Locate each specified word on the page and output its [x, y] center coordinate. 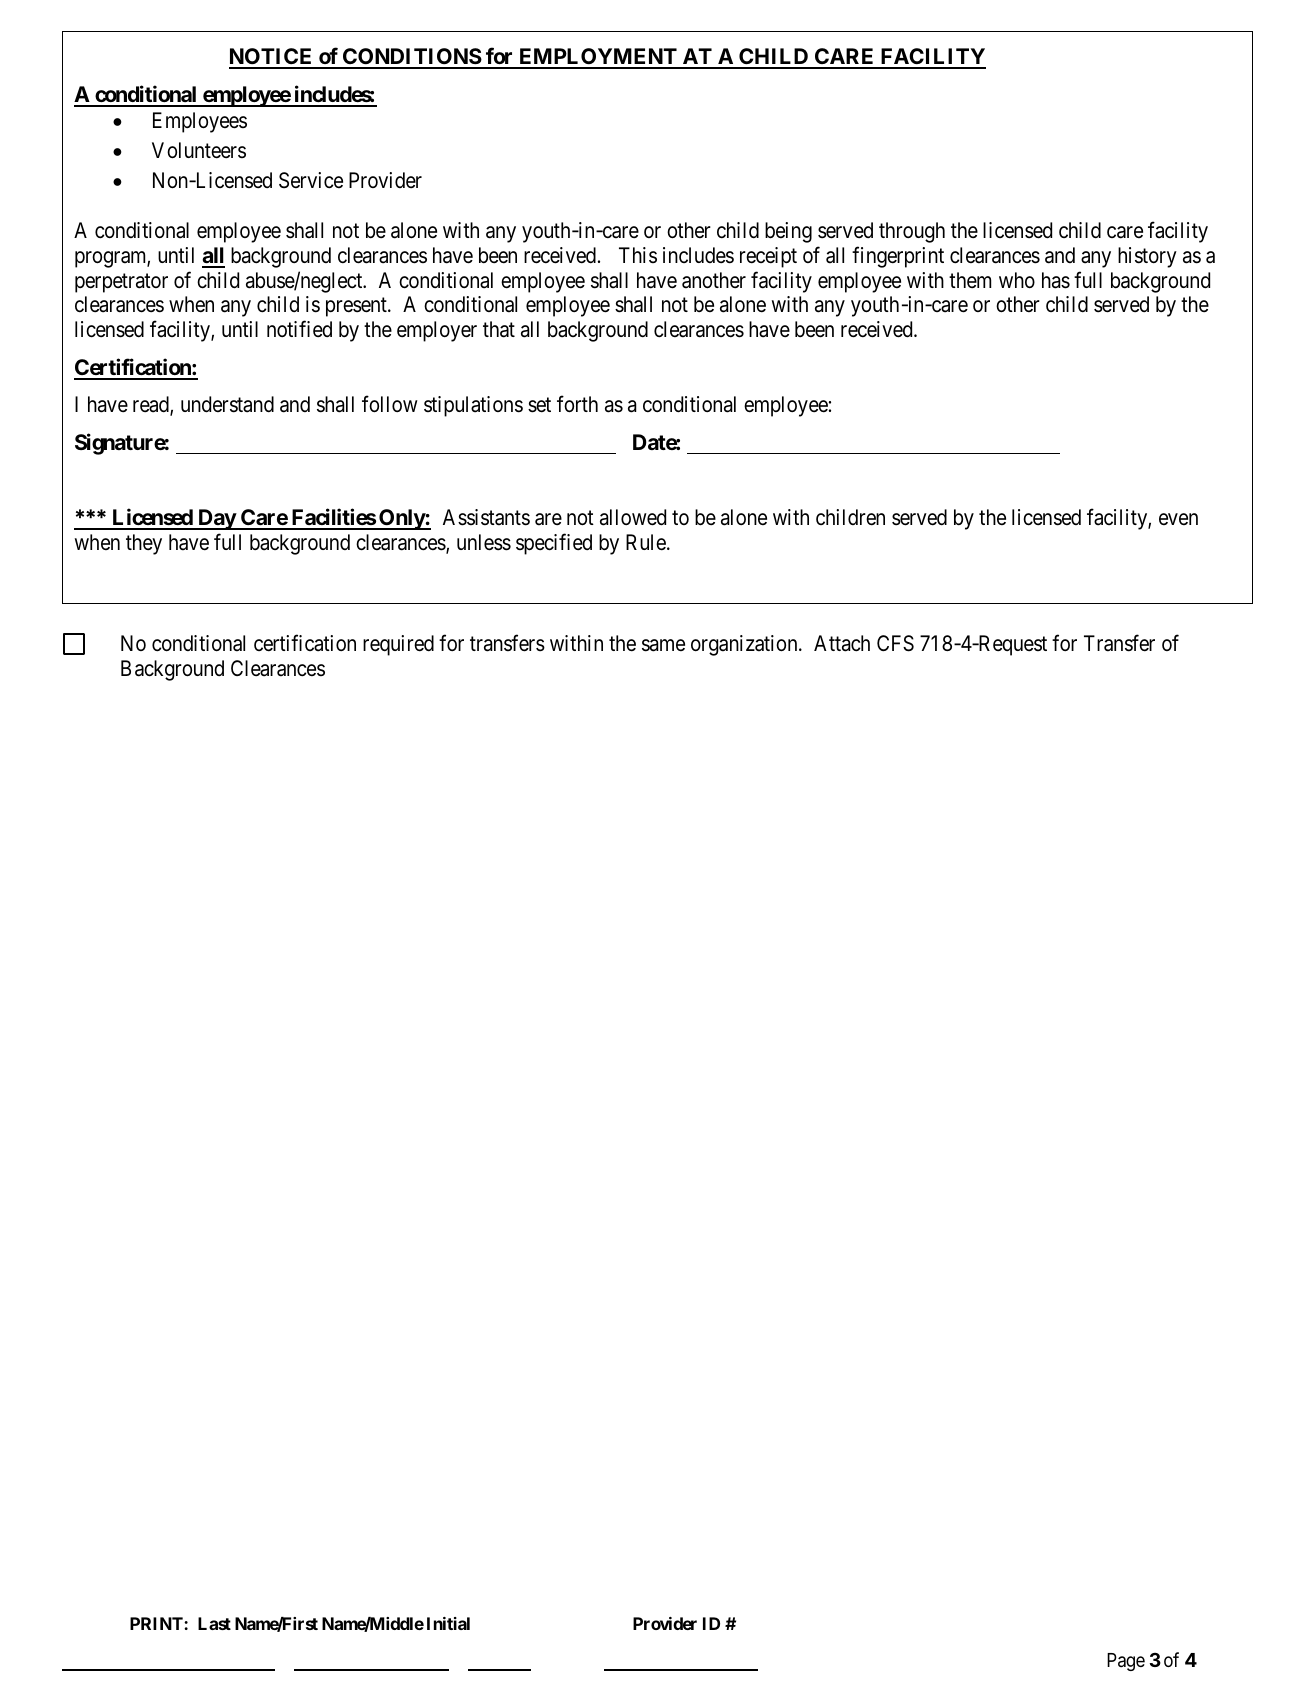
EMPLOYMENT [598, 58]
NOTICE [272, 58]
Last [214, 1623]
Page [1126, 1662]
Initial [448, 1623]
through [912, 232]
